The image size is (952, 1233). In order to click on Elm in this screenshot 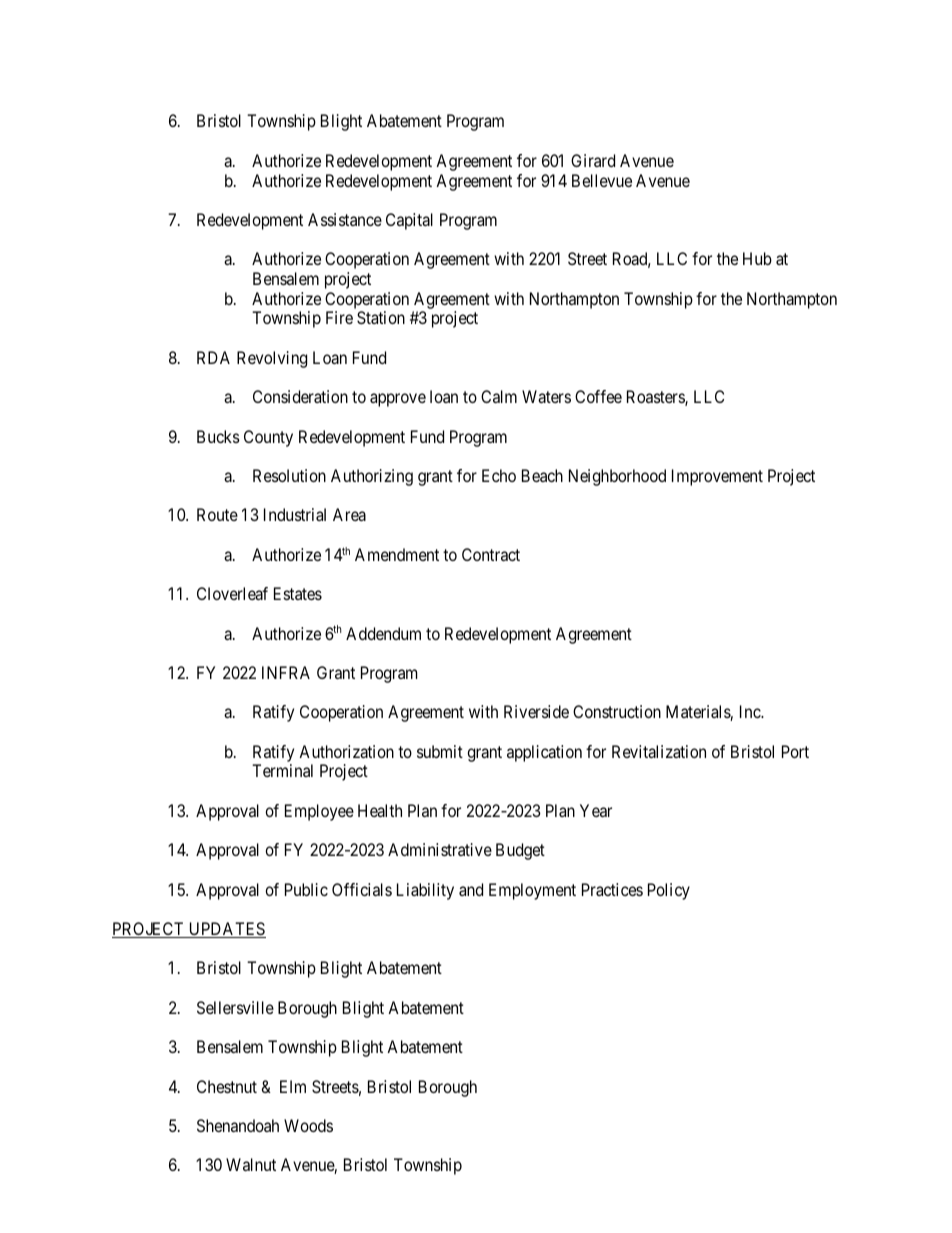, I will do `click(293, 1086)`.
